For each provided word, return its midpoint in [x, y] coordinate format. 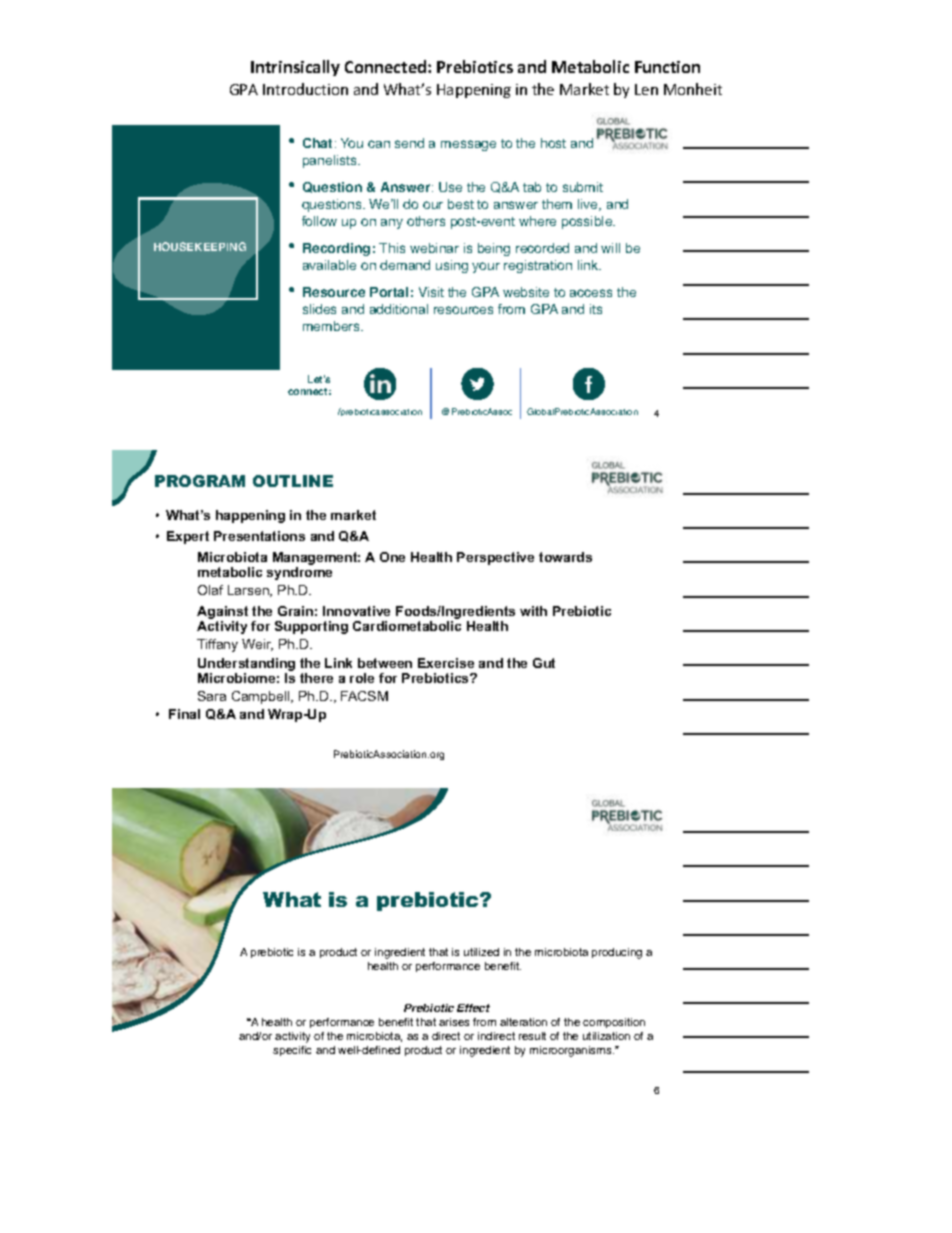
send [409, 143]
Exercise [446, 663]
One [392, 557]
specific [292, 1051]
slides [319, 309]
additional [399, 309]
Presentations [259, 536]
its [596, 309]
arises [454, 1022]
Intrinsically [295, 68]
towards [565, 557]
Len [646, 89]
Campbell [262, 697]
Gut [544, 663]
